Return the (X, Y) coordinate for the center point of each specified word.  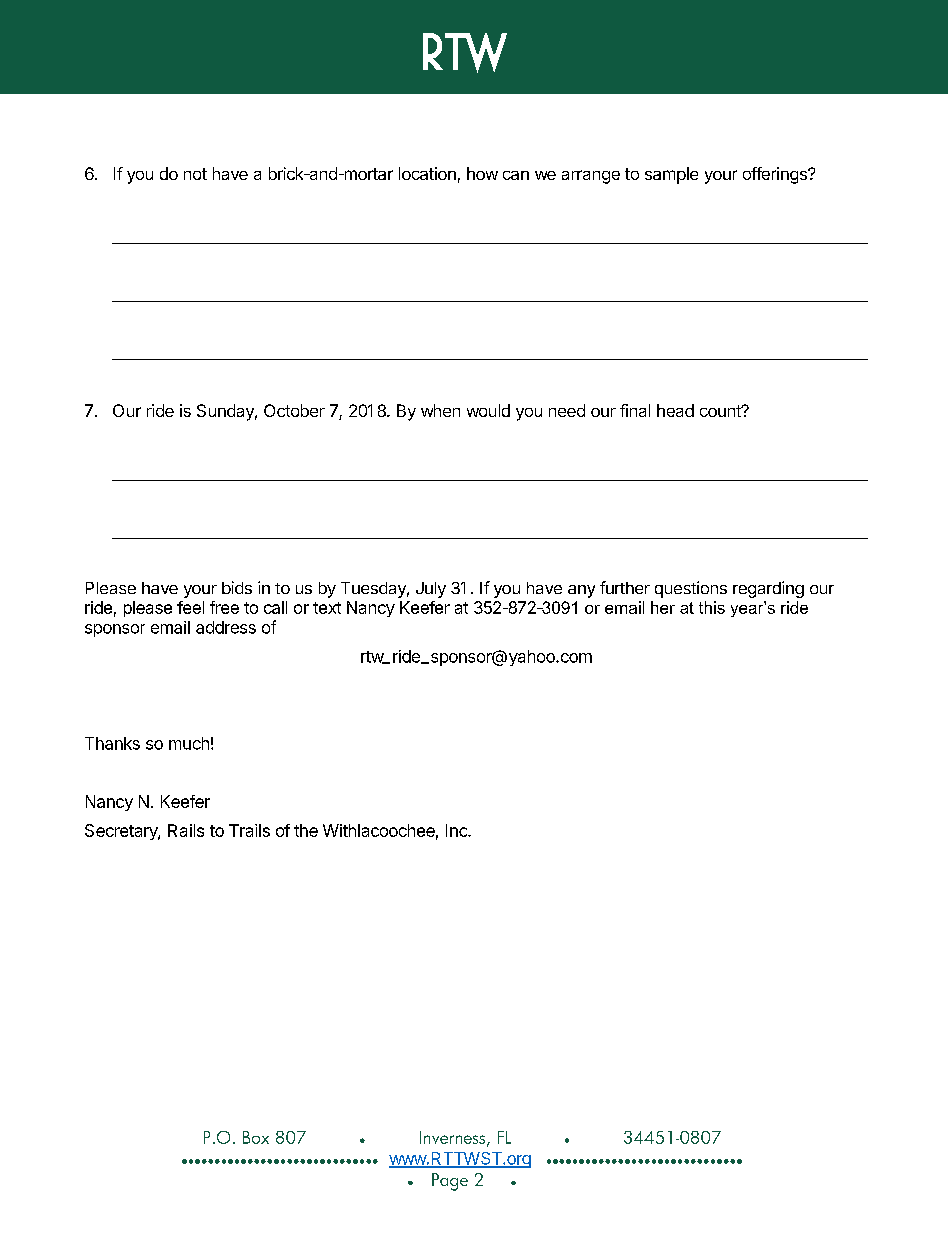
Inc (457, 830)
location (427, 173)
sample (671, 175)
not (195, 174)
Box (256, 1137)
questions (691, 589)
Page (450, 1182)
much (189, 743)
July (431, 590)
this (712, 607)
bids (237, 587)
